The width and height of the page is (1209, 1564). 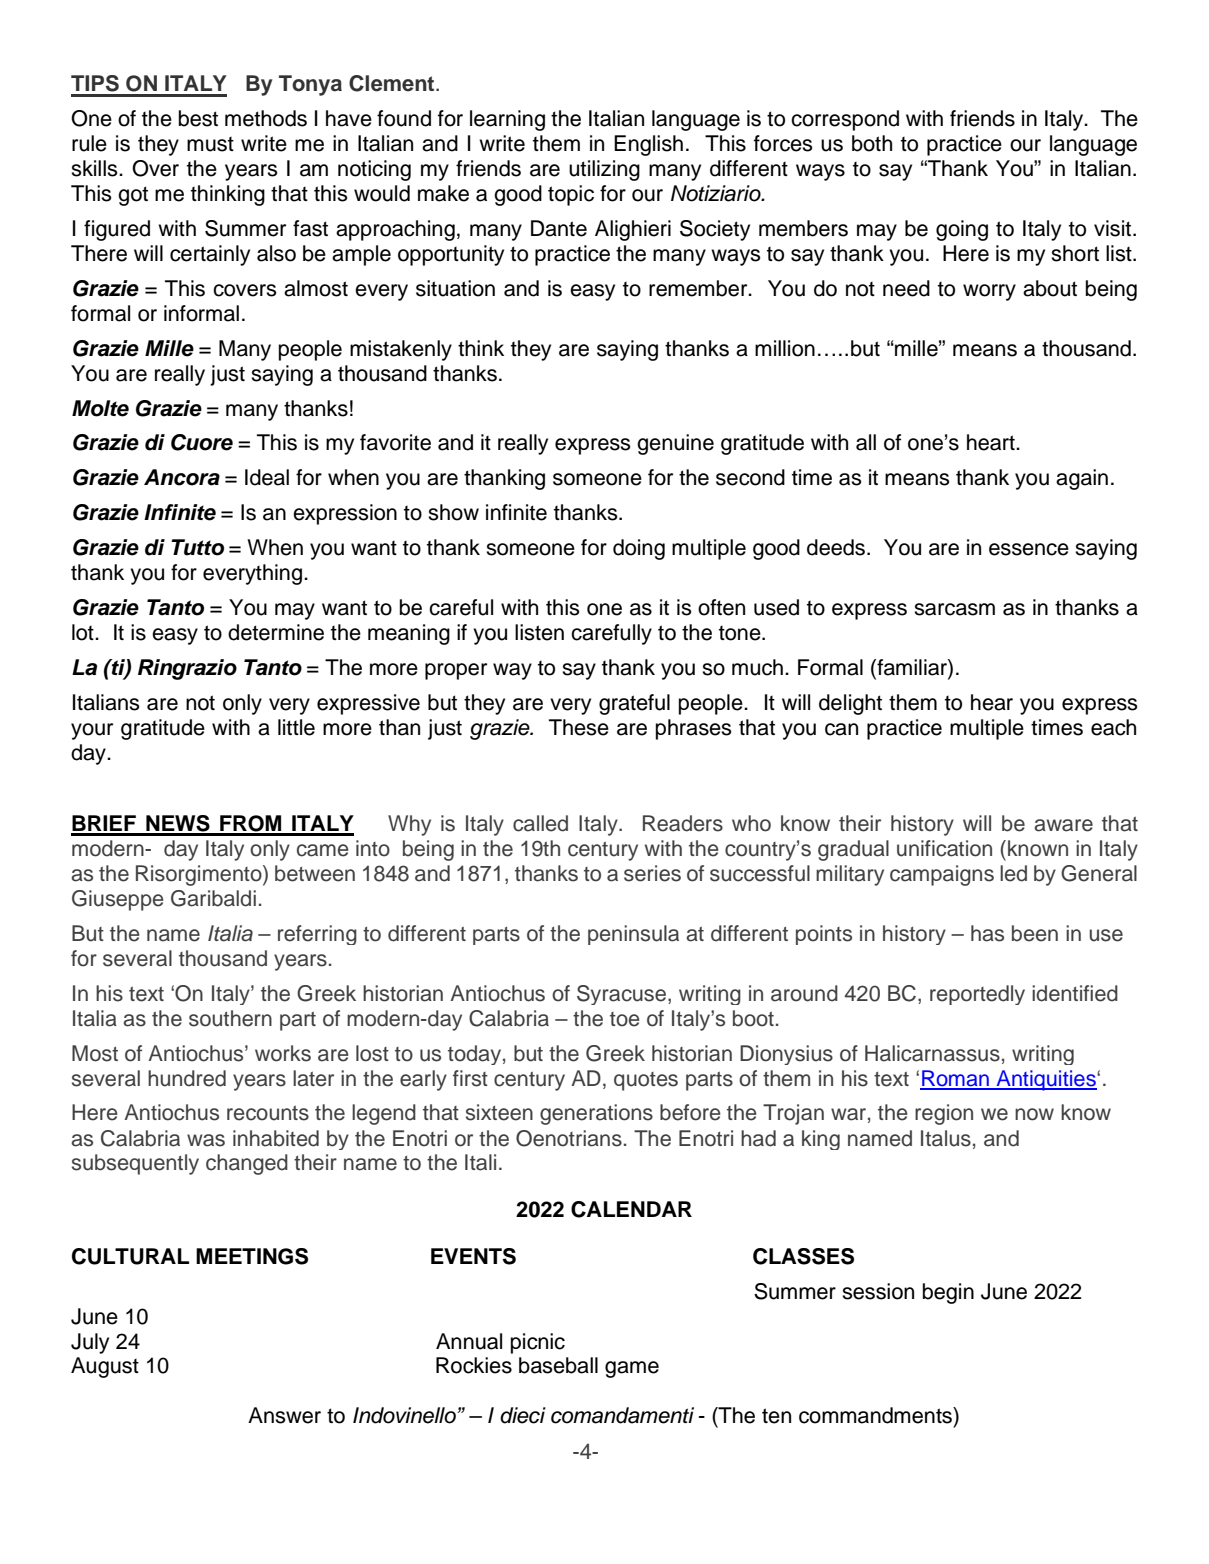 What do you see at coordinates (276, 632) in the page?
I see `determine` at bounding box center [276, 632].
